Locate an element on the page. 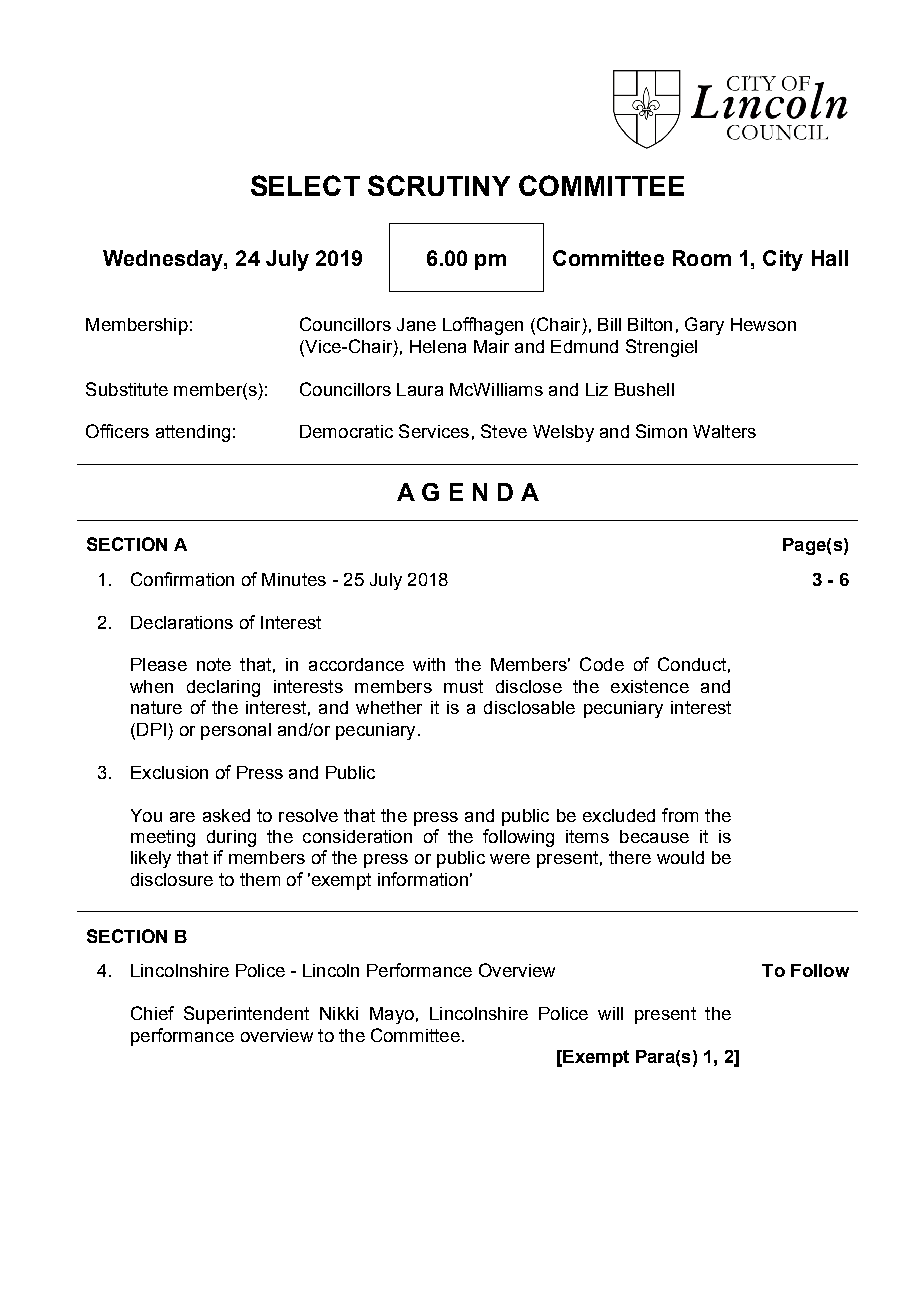 The height and width of the document is (1308, 924). Room is located at coordinates (702, 258).
